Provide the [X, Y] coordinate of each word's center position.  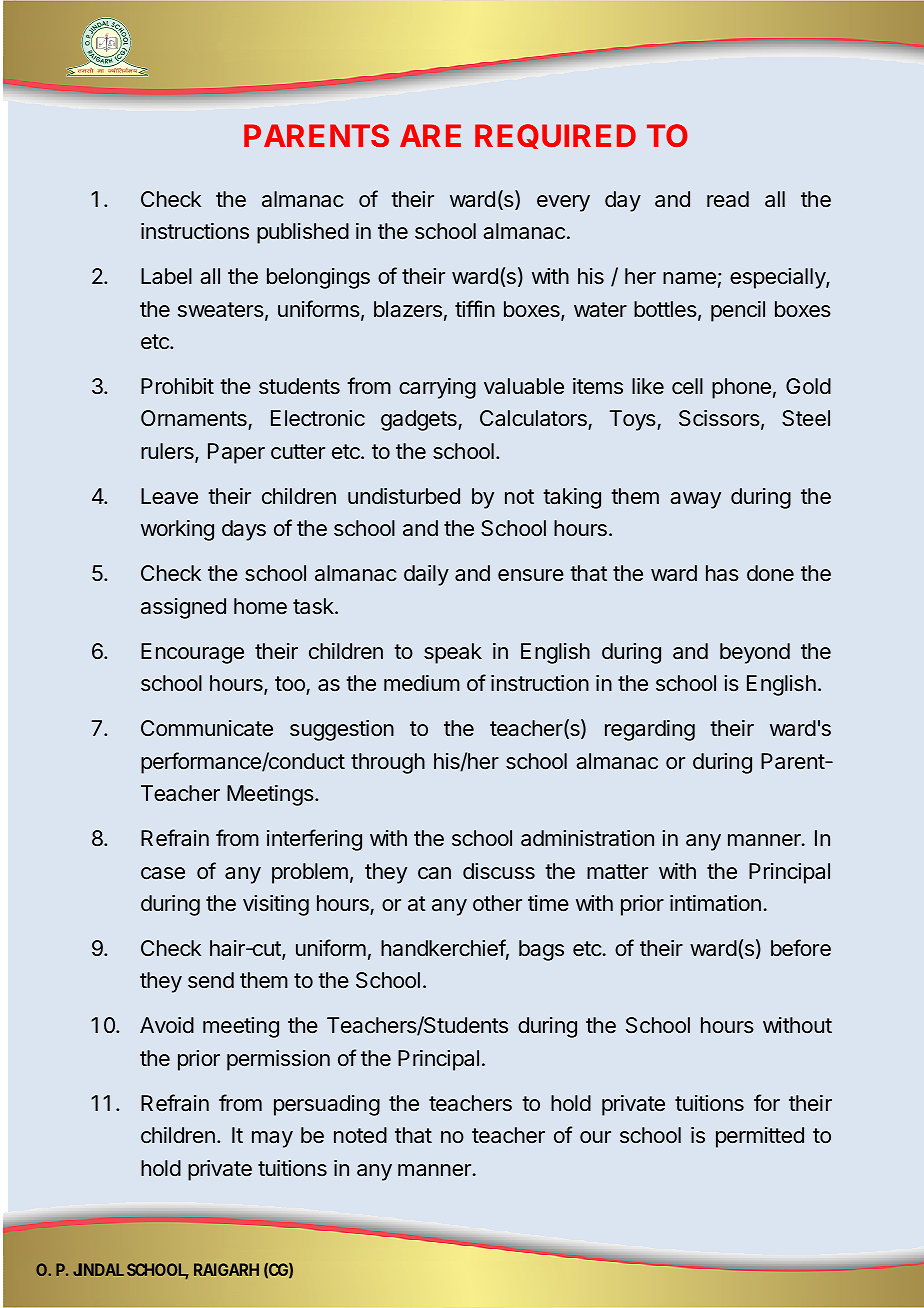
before [801, 948]
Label [166, 276]
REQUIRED [555, 136]
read [728, 199]
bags [541, 950]
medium [422, 683]
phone [741, 388]
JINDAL [98, 1269]
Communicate [207, 728]
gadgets [420, 420]
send [211, 980]
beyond [755, 653]
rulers [168, 452]
